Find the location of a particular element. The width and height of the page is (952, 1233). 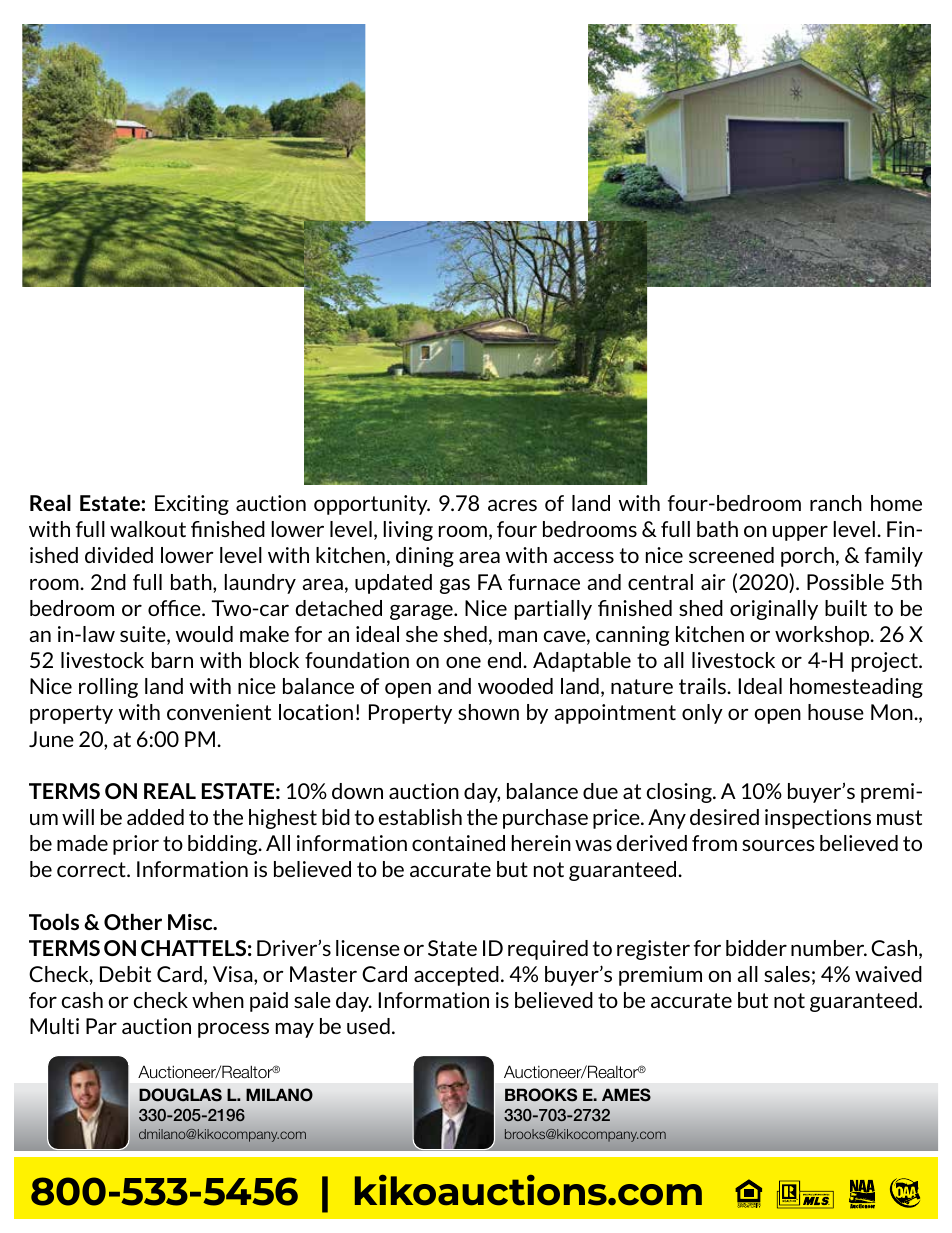

DOUGLAS is located at coordinates (180, 1095).
